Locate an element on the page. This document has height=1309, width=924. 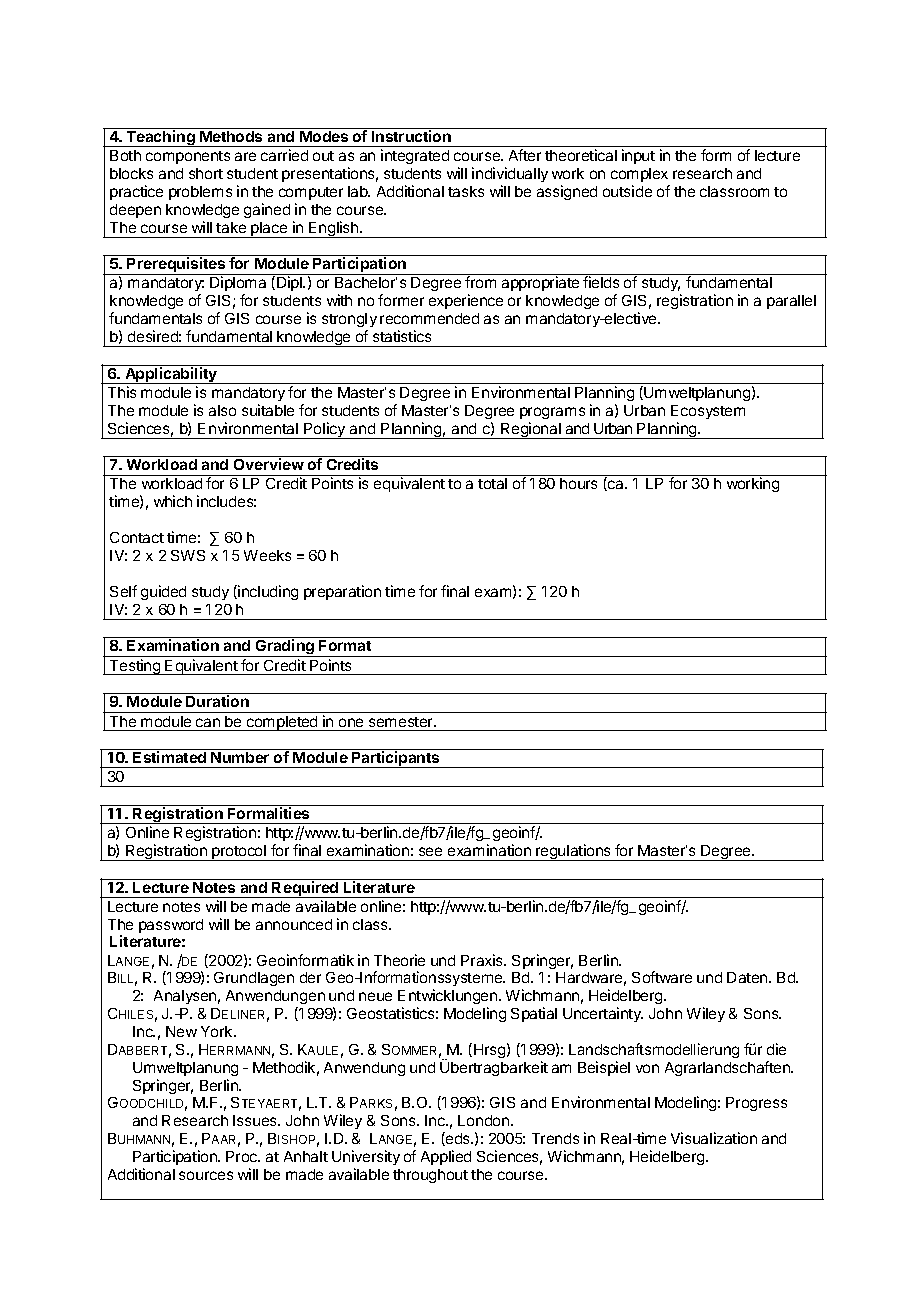
also is located at coordinates (222, 410).
